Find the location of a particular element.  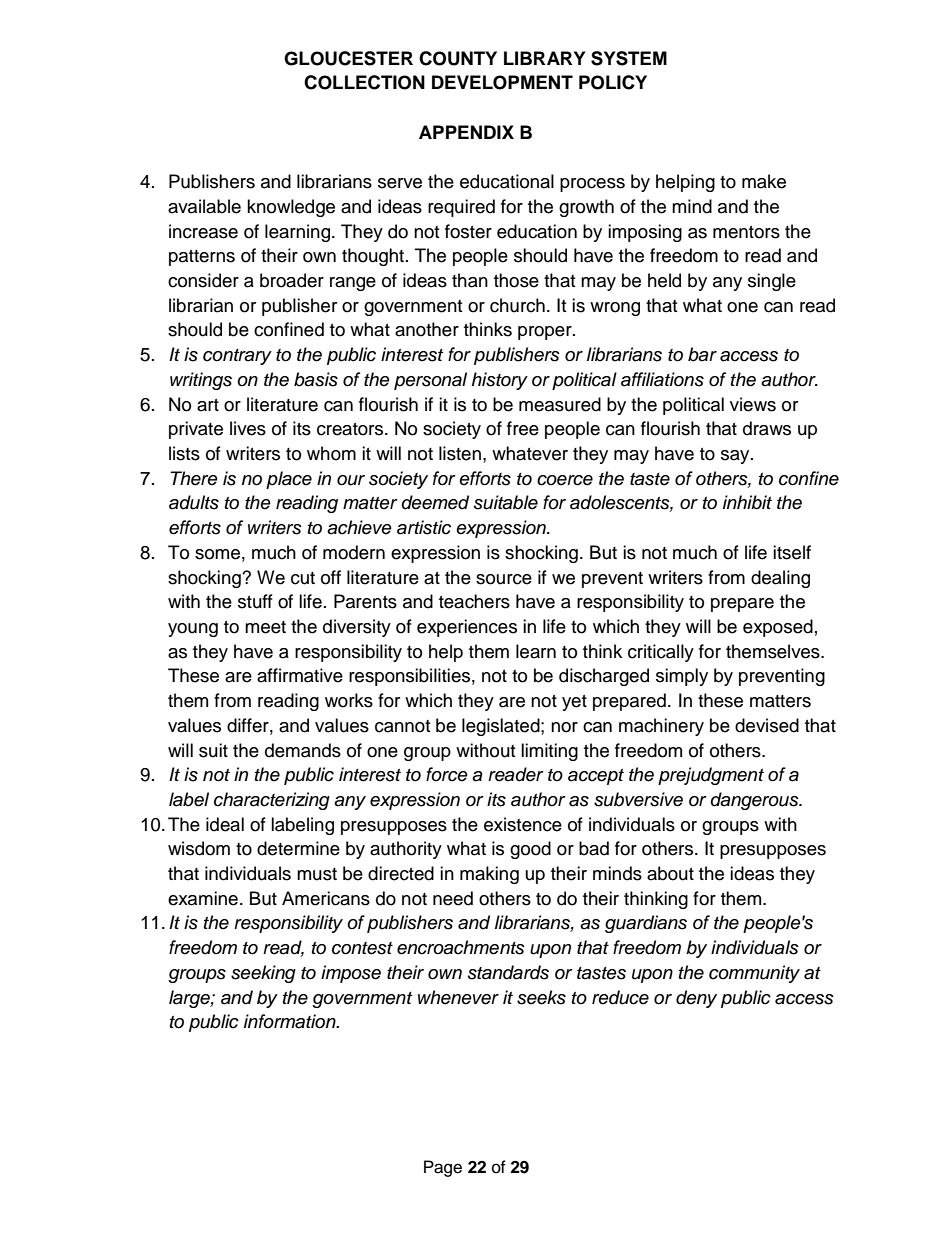

Page is located at coordinates (443, 1168).
